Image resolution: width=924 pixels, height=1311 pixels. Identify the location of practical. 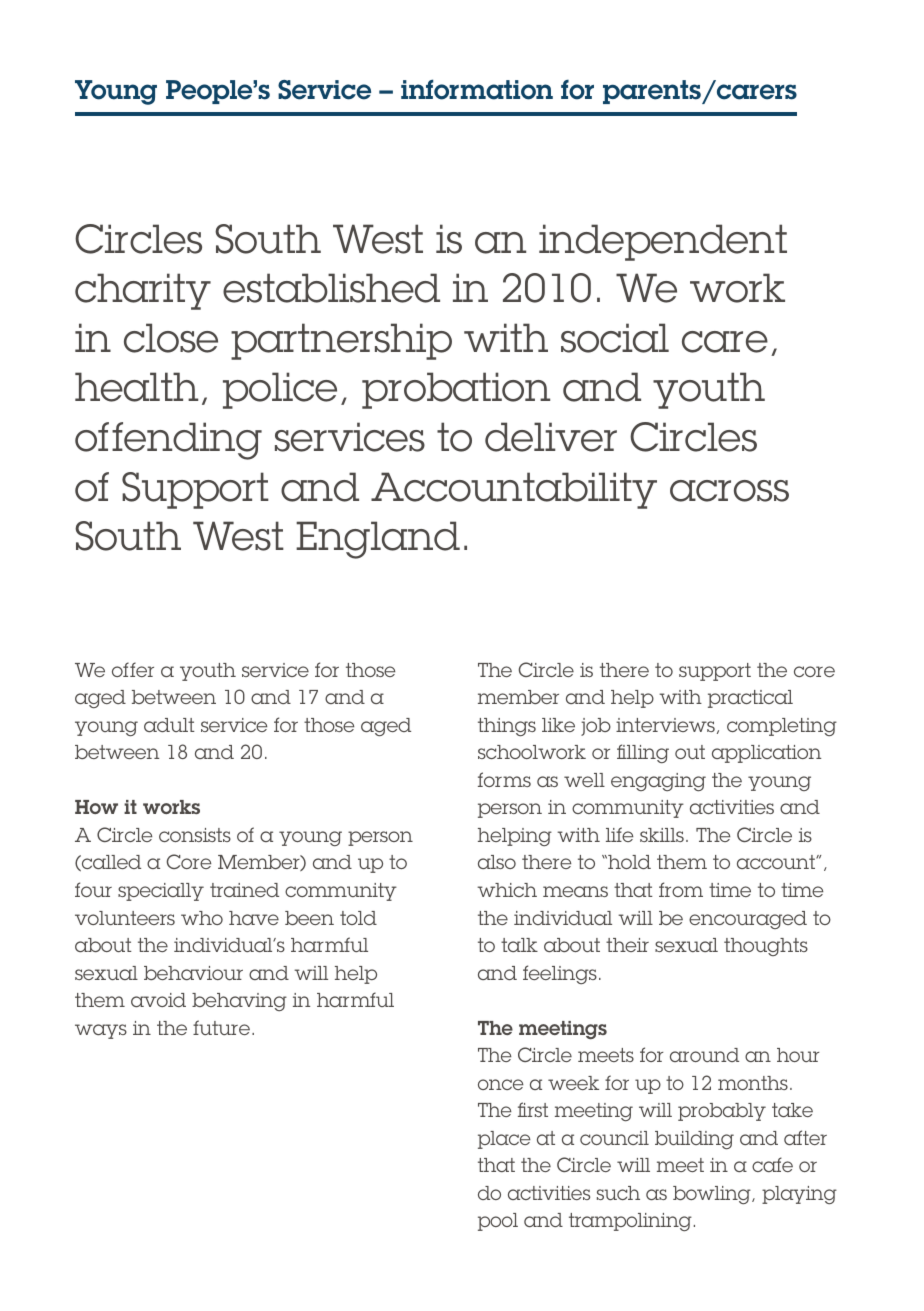
(750, 699).
